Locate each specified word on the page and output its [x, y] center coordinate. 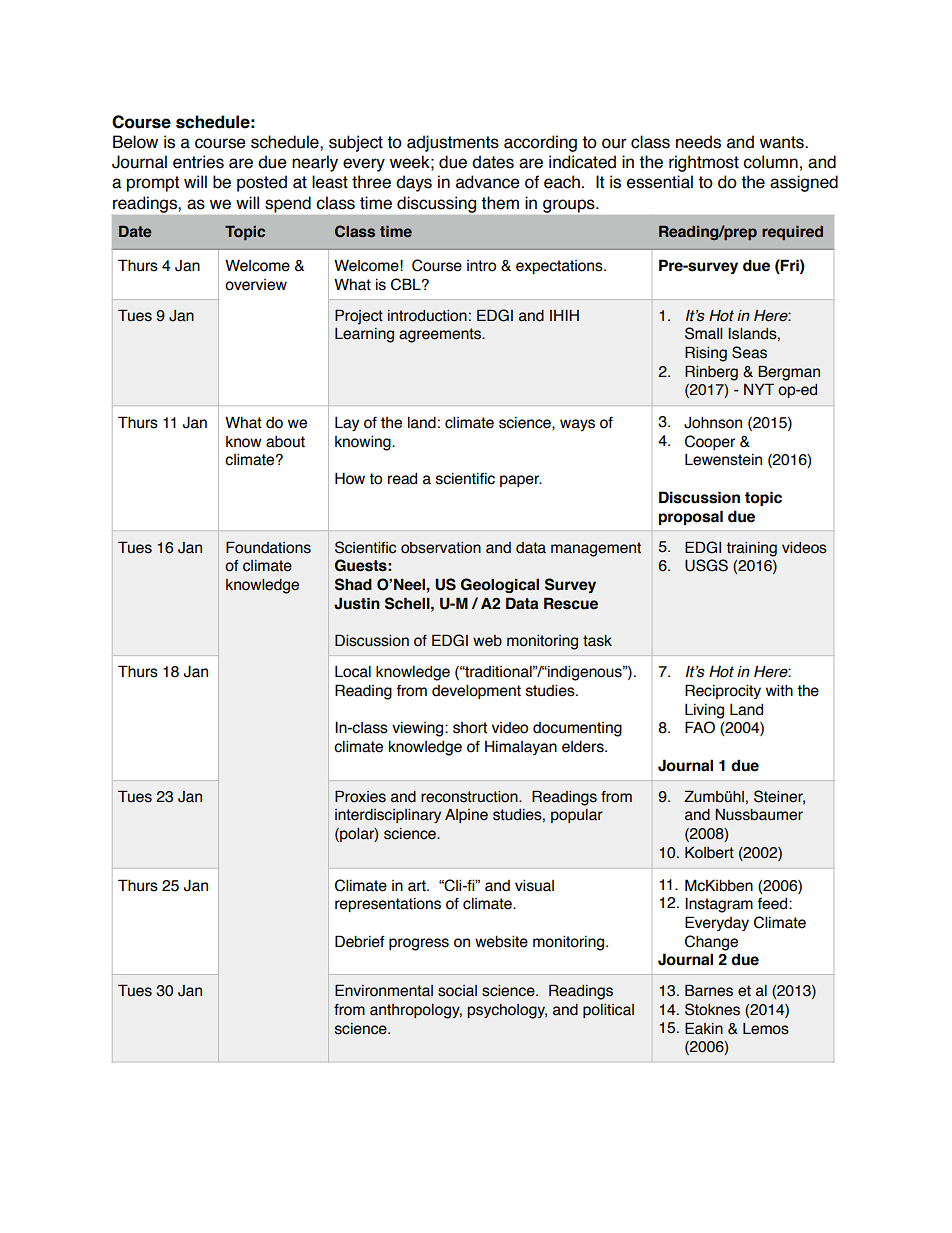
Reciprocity [723, 691]
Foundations [268, 547]
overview [256, 285]
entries [198, 162]
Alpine [466, 815]
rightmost [704, 163]
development [476, 691]
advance [488, 182]
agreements [441, 335]
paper [521, 481]
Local [353, 671]
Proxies [360, 796]
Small [703, 333]
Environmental [384, 990]
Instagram [719, 905]
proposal [691, 517]
